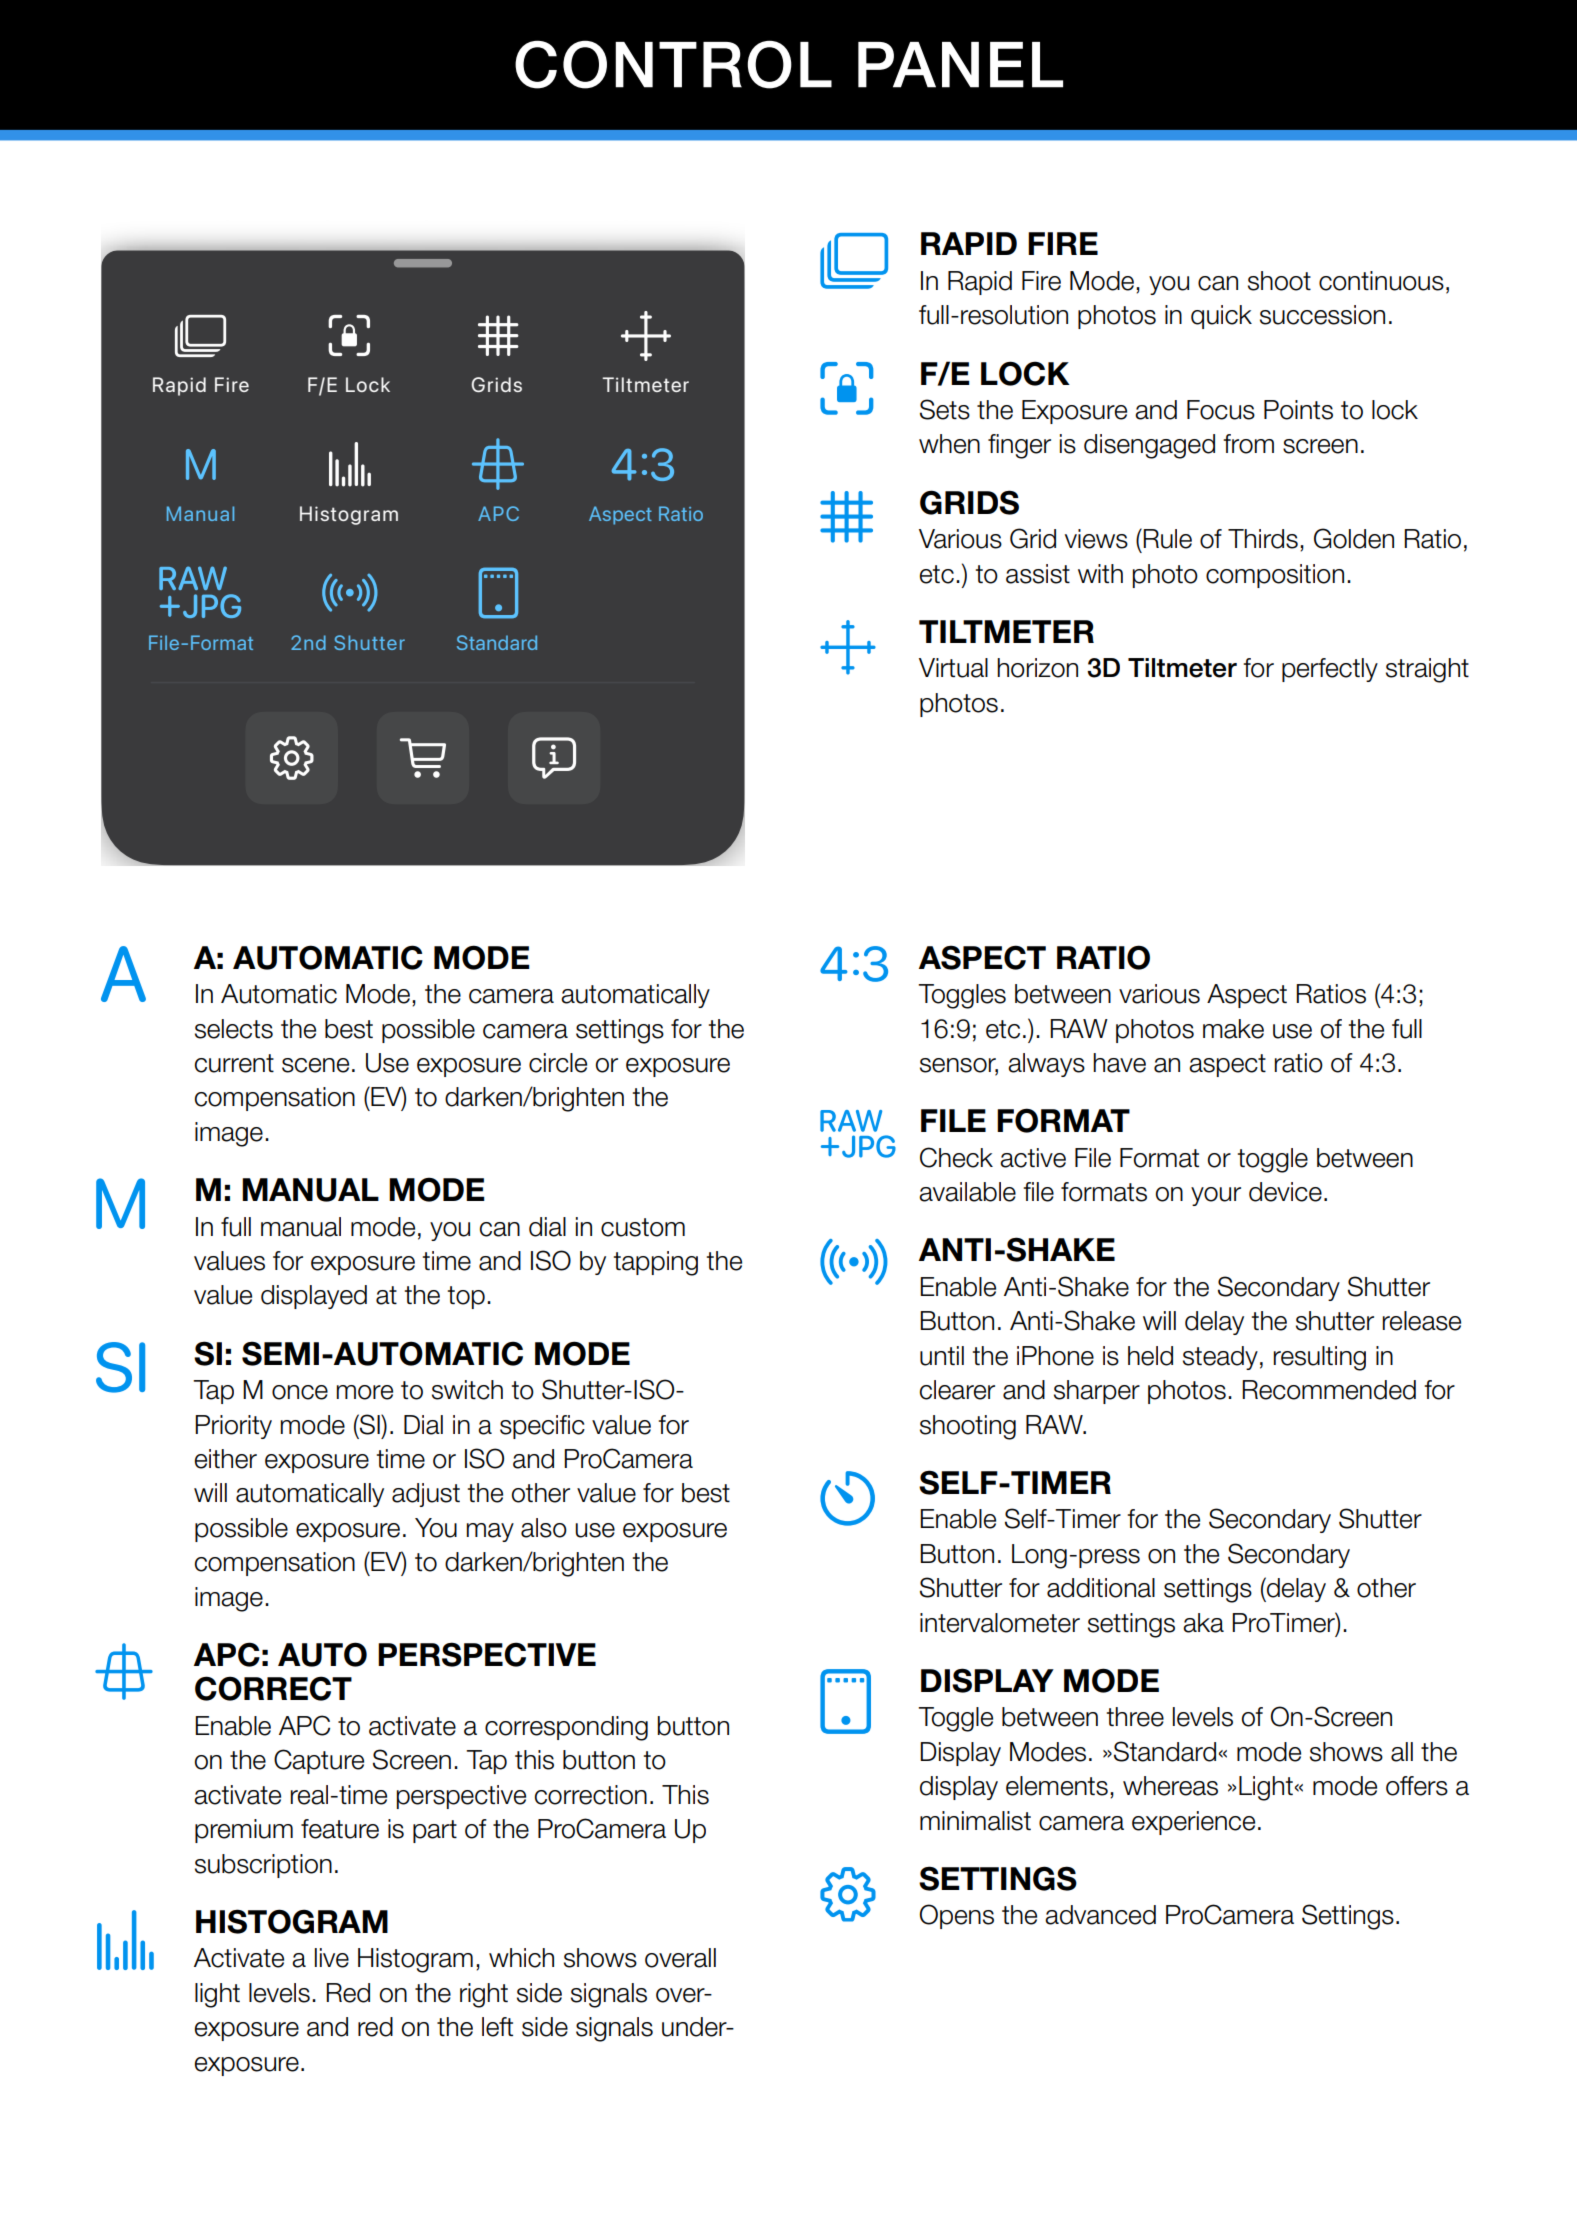 This screenshot has height=2230, width=1577. What do you see at coordinates (956, 1916) in the screenshot?
I see `Opens` at bounding box center [956, 1916].
